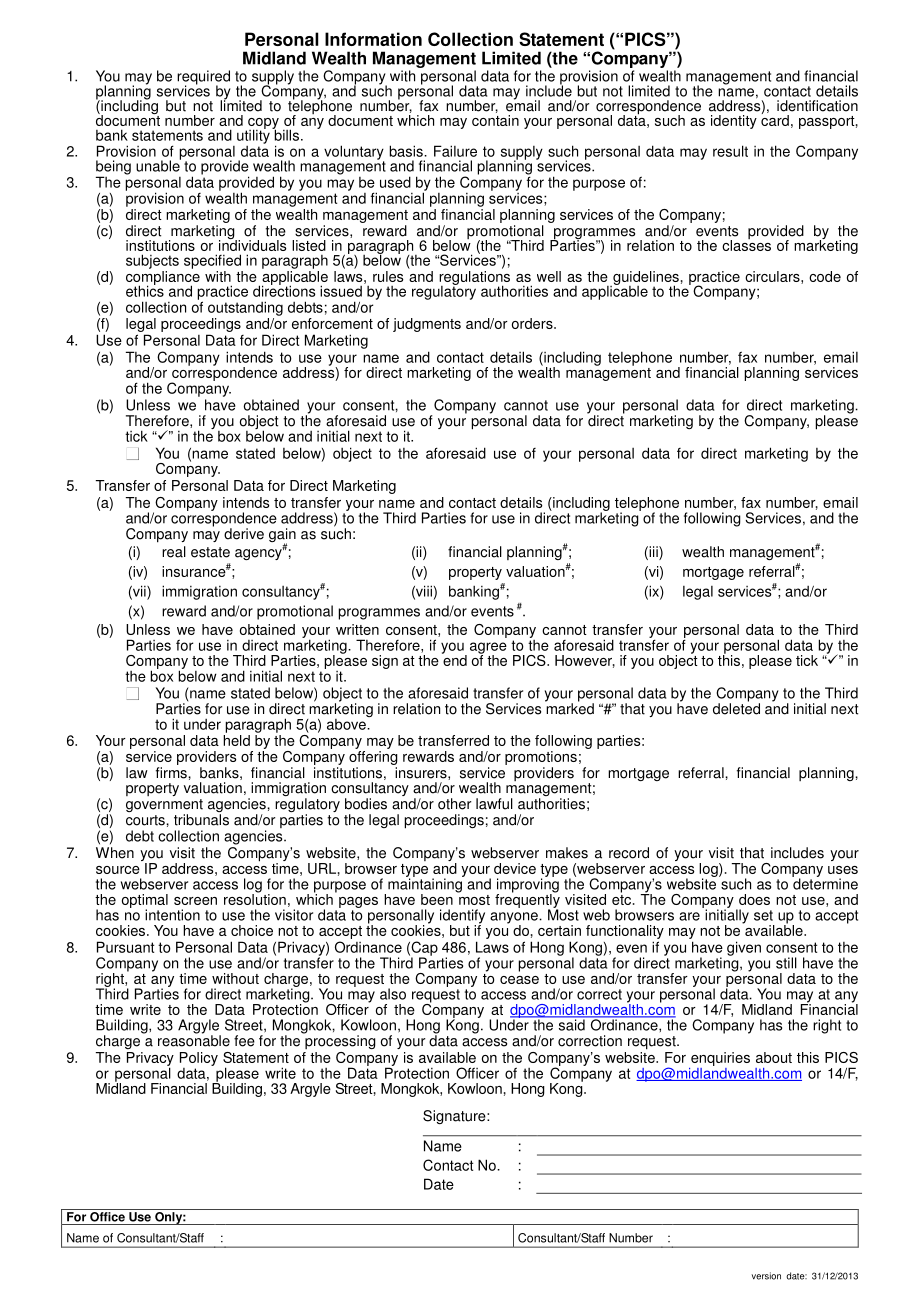 This screenshot has width=924, height=1308. I want to click on held, so click(236, 740).
